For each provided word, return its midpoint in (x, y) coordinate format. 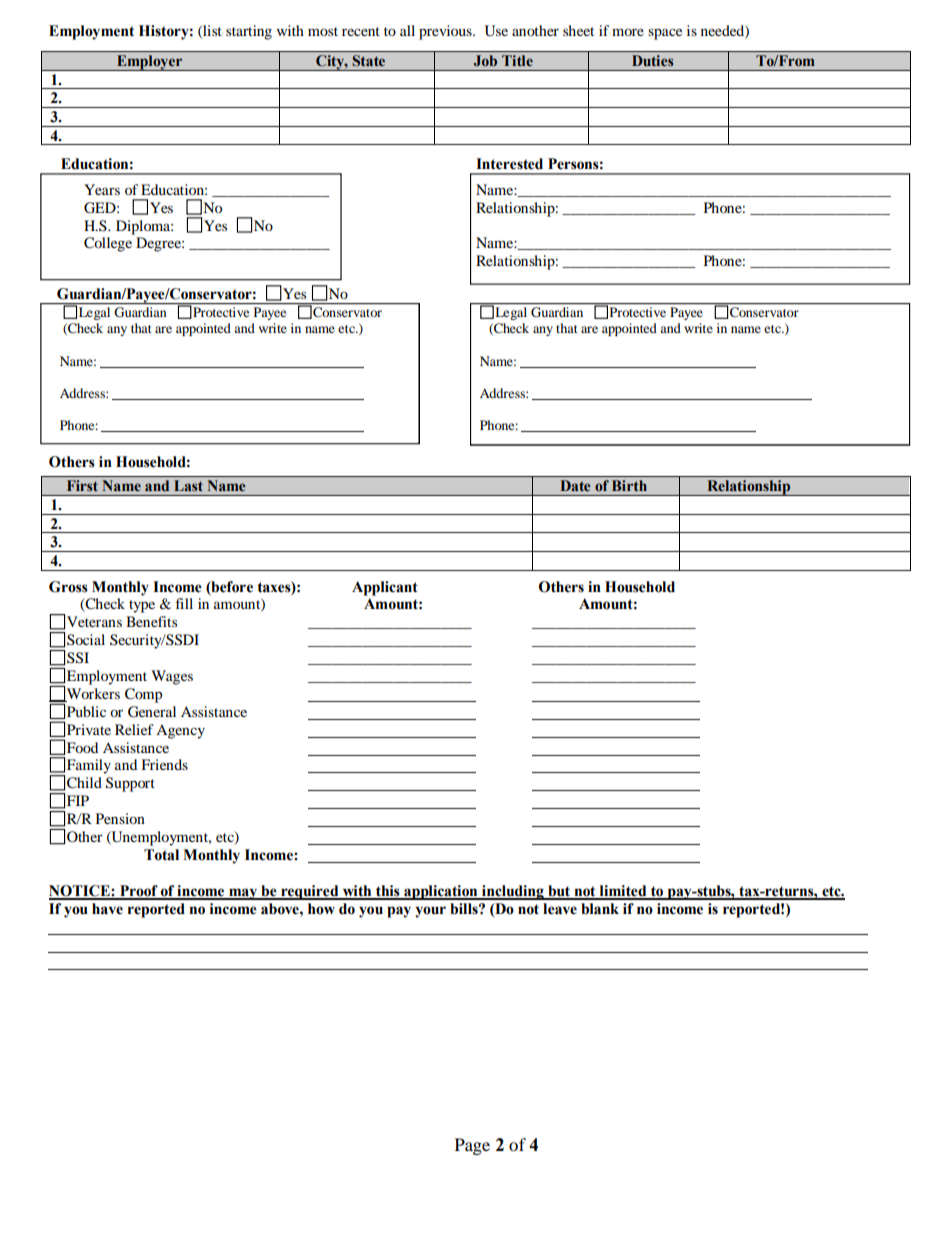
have (107, 909)
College (108, 244)
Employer (150, 63)
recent (361, 31)
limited (623, 892)
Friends (164, 764)
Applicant (385, 588)
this (388, 892)
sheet (578, 30)
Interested (509, 164)
